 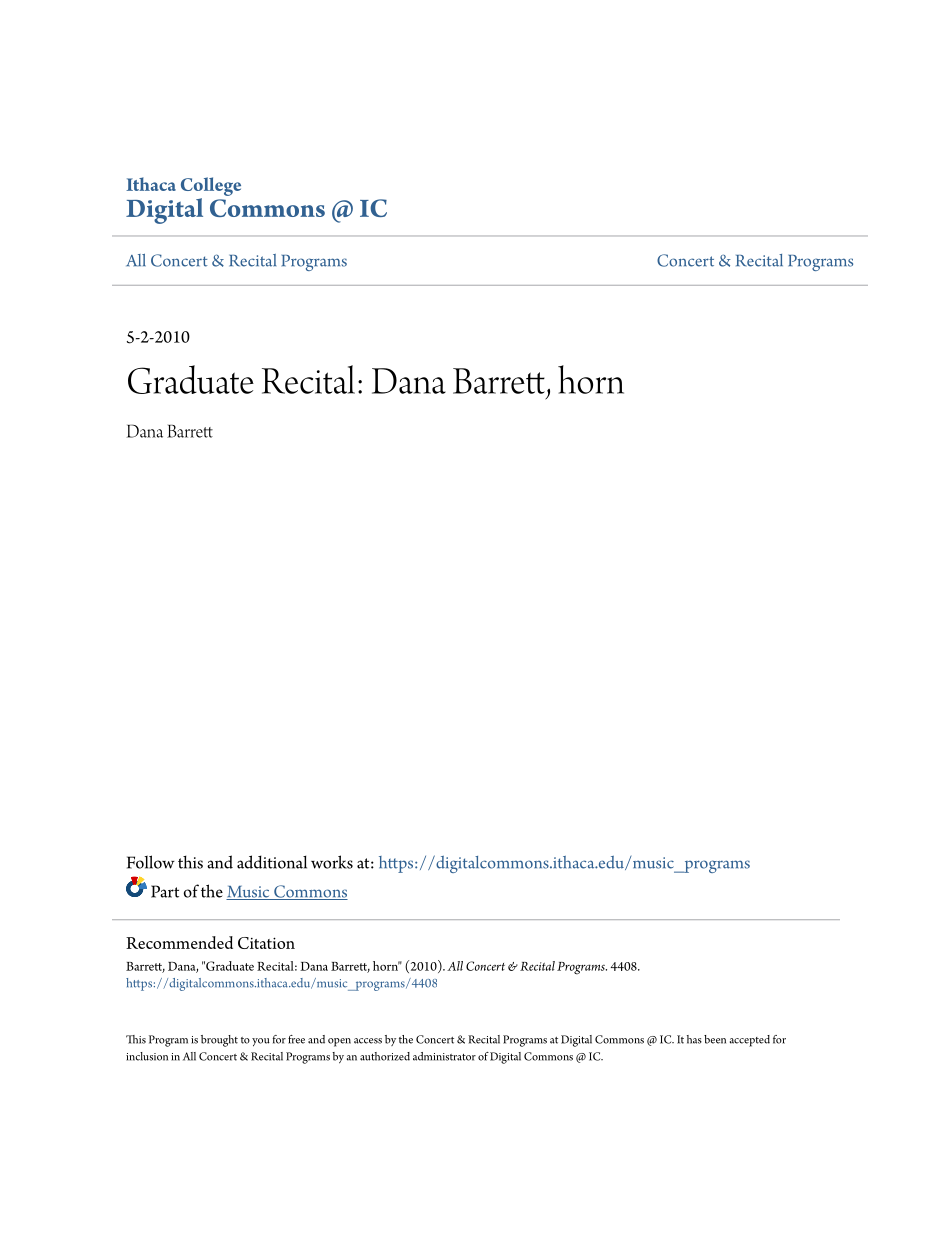 I want to click on administrator, so click(x=444, y=1056).
